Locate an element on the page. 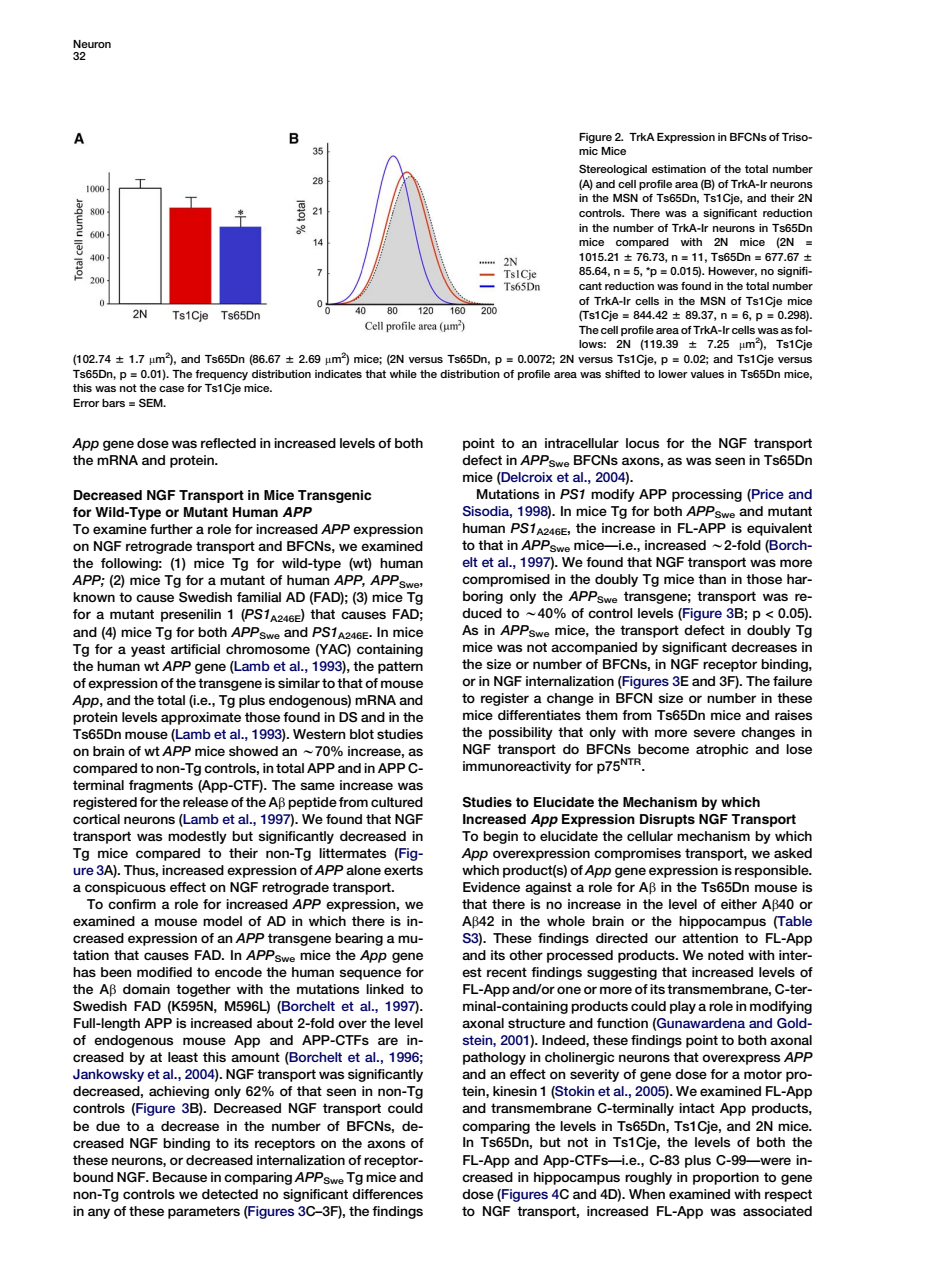  known is located at coordinates (94, 597).
